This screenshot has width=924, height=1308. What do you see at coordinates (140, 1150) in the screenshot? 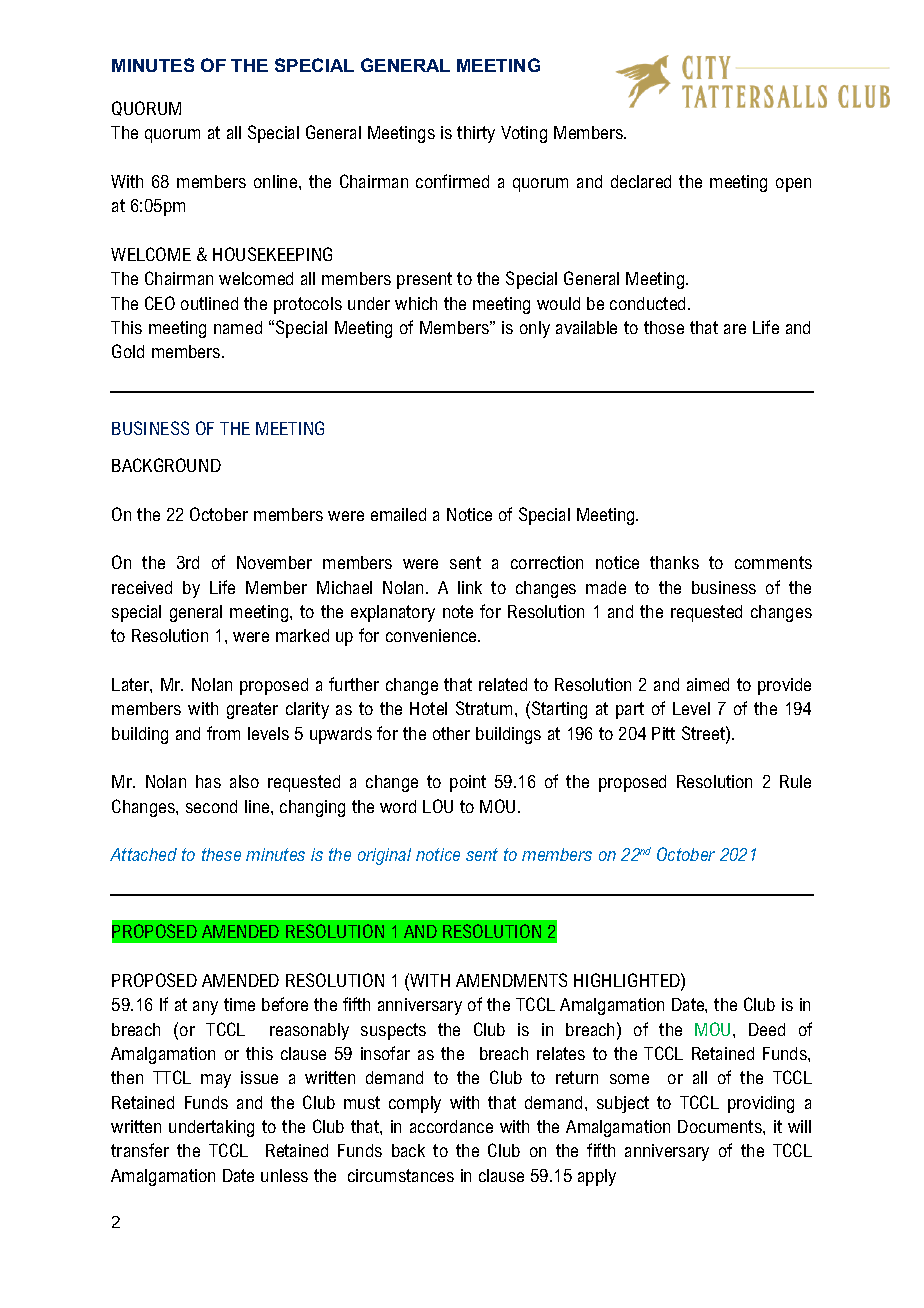
I see `transfer` at bounding box center [140, 1150].
